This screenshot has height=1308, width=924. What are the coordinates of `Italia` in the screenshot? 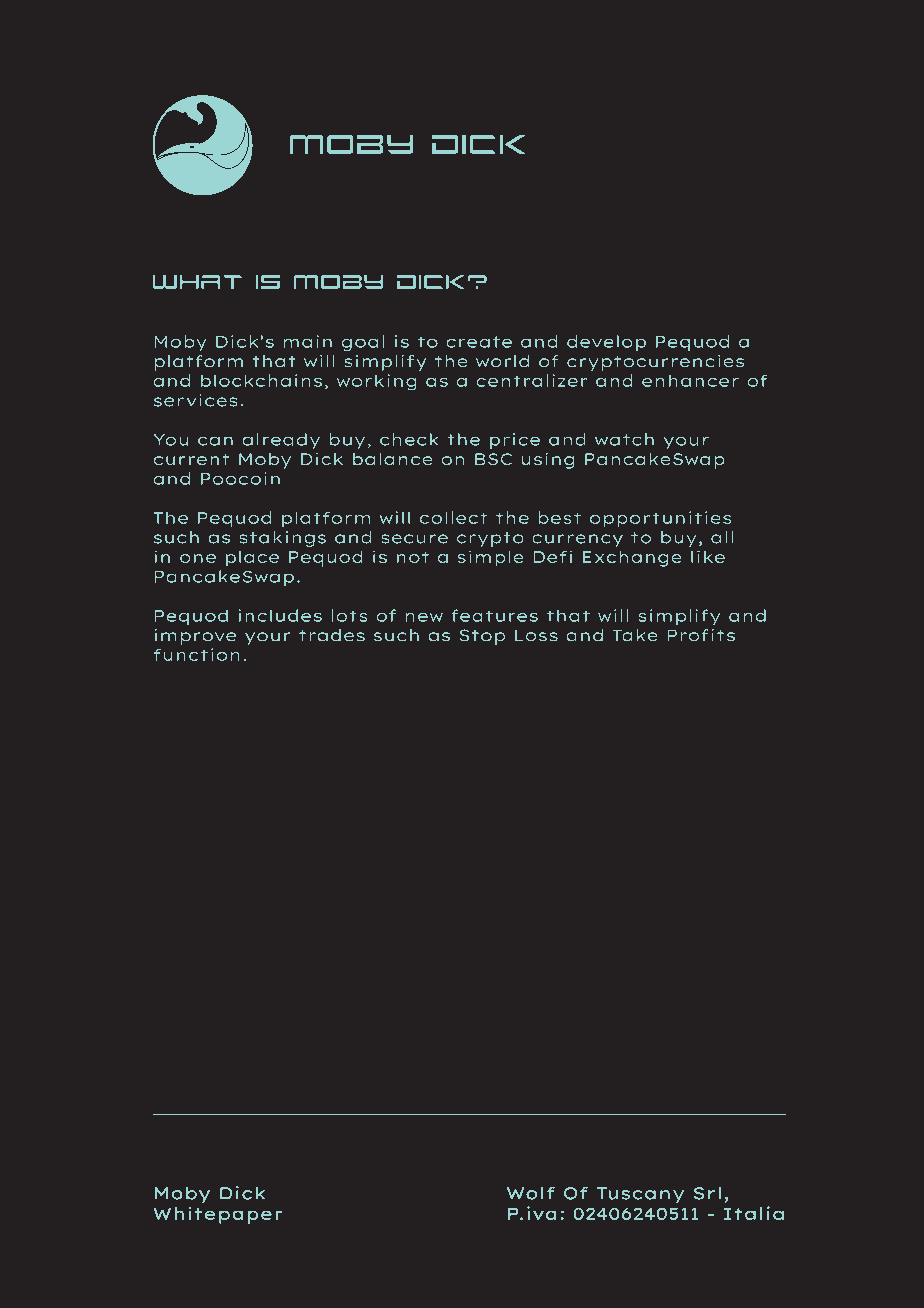 It's located at (754, 1213).
